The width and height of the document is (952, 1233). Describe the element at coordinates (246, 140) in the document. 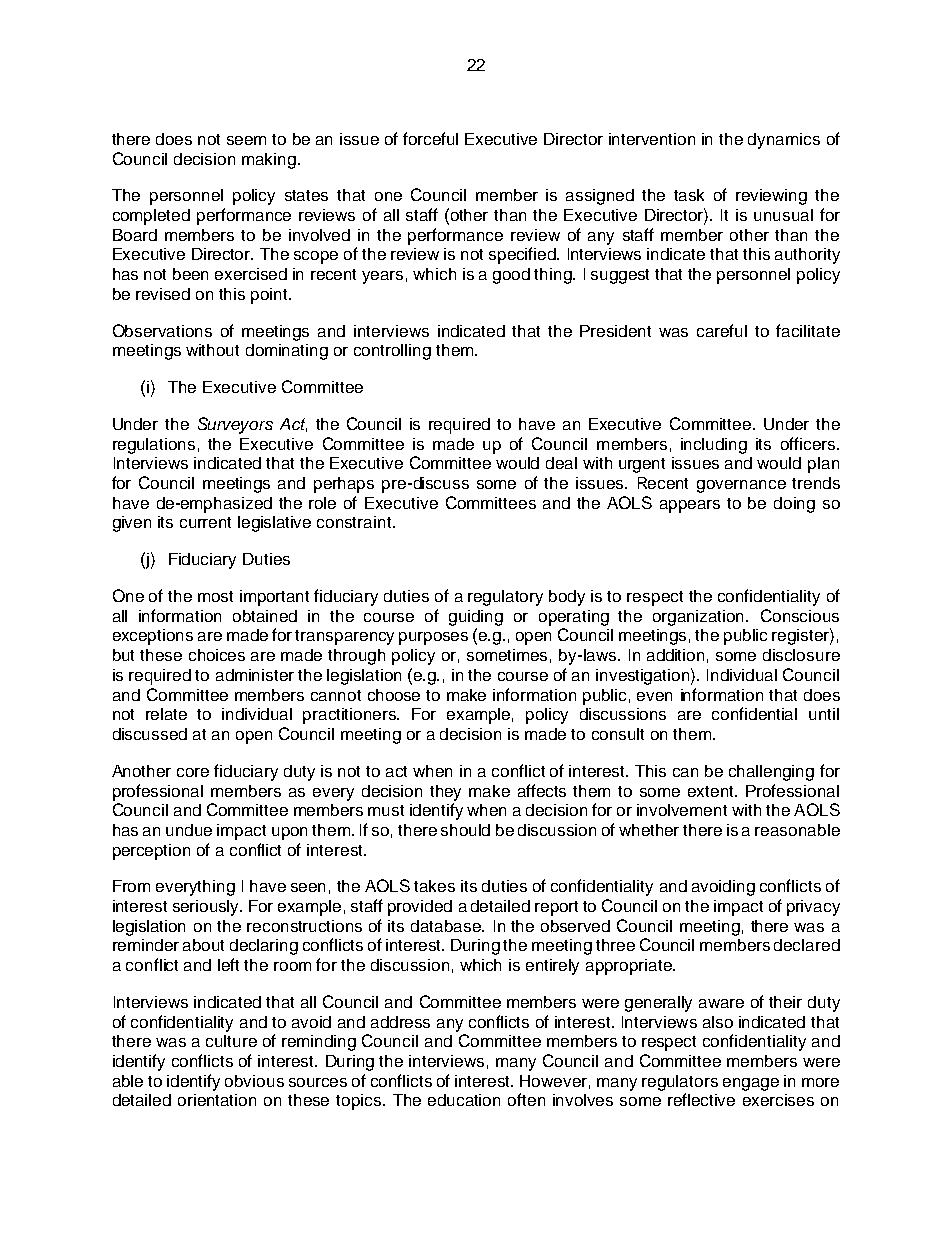

I see `seem` at that location.
